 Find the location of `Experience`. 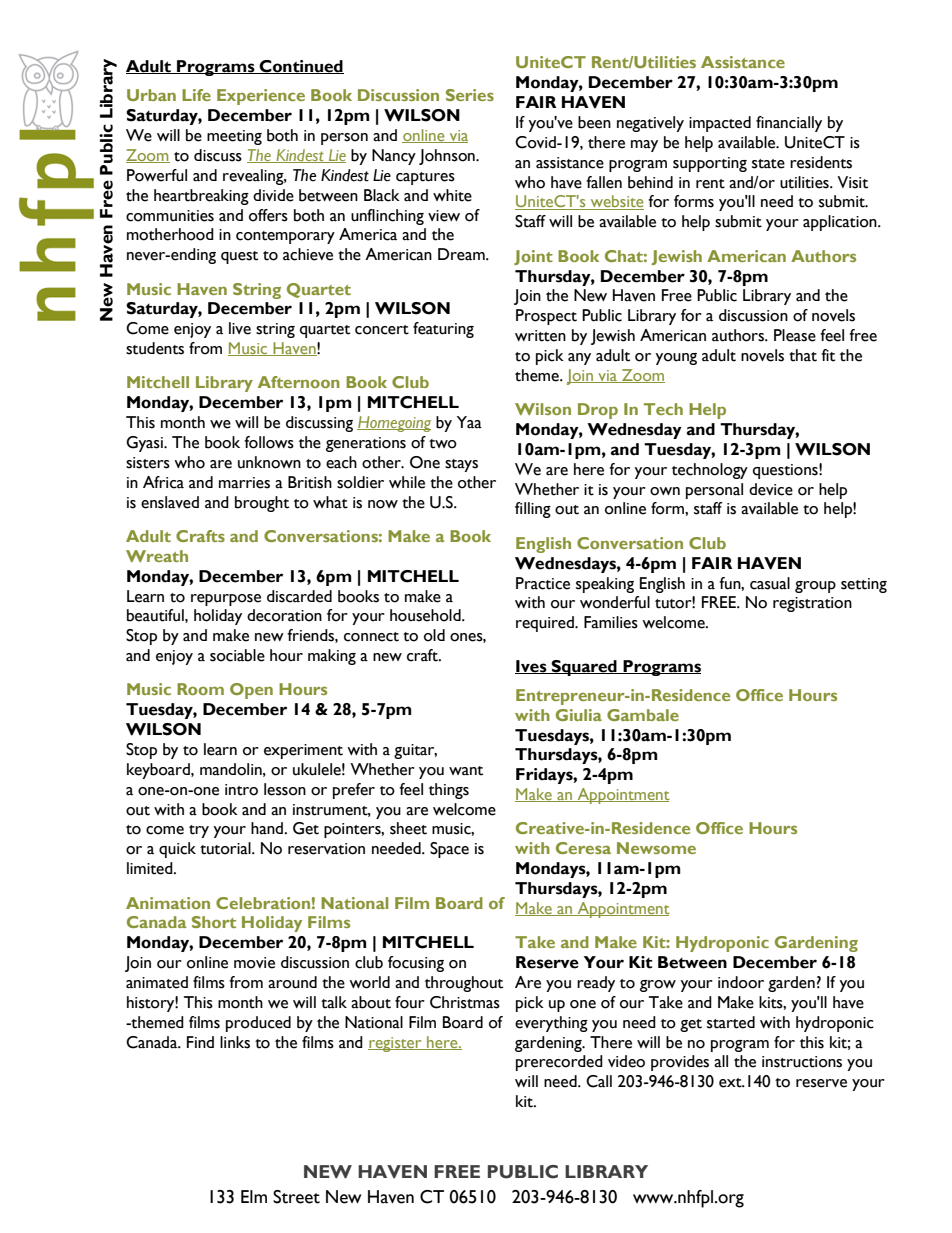

Experience is located at coordinates (261, 97).
